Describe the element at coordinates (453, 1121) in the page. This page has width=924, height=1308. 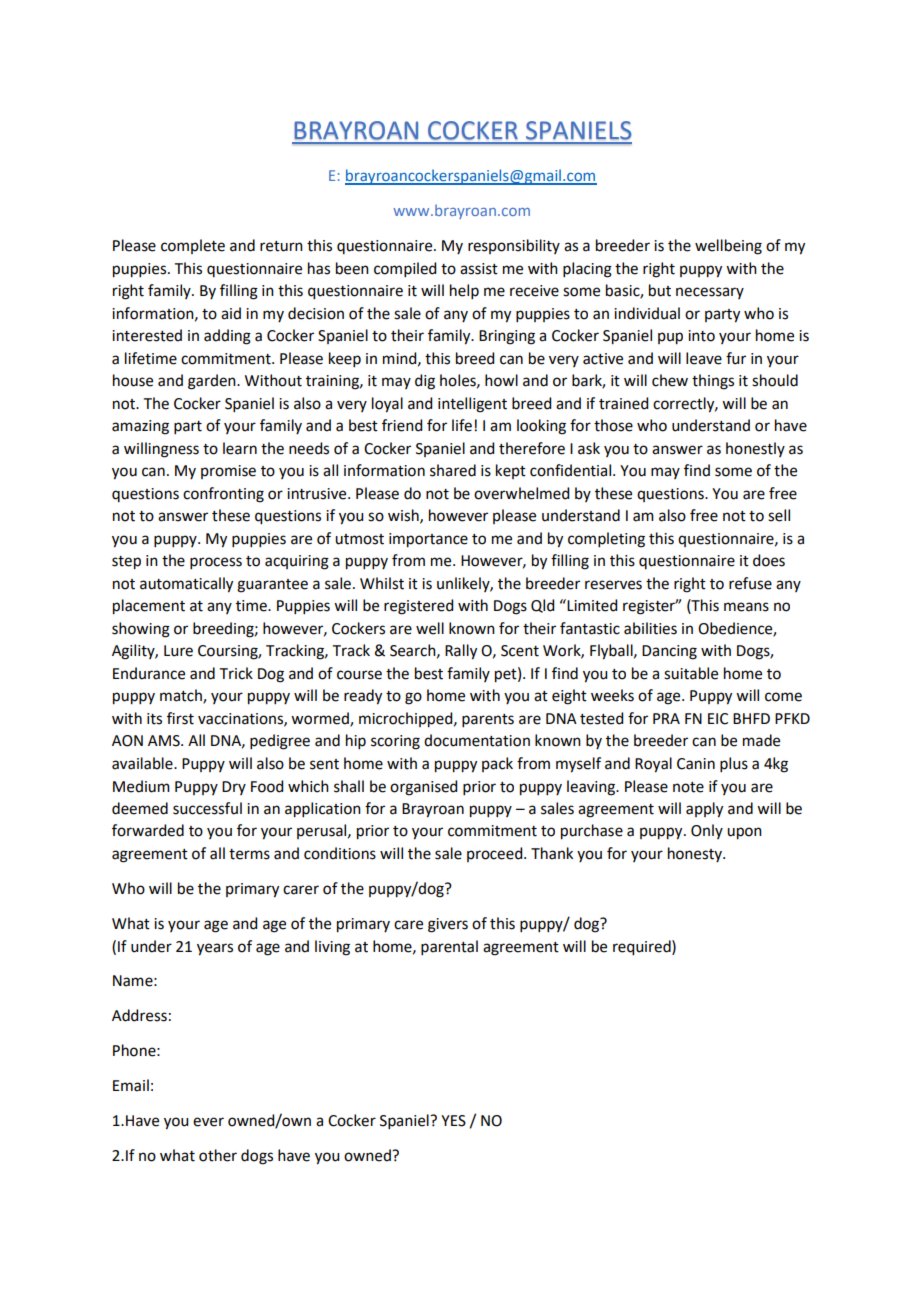
I see `YES` at that location.
